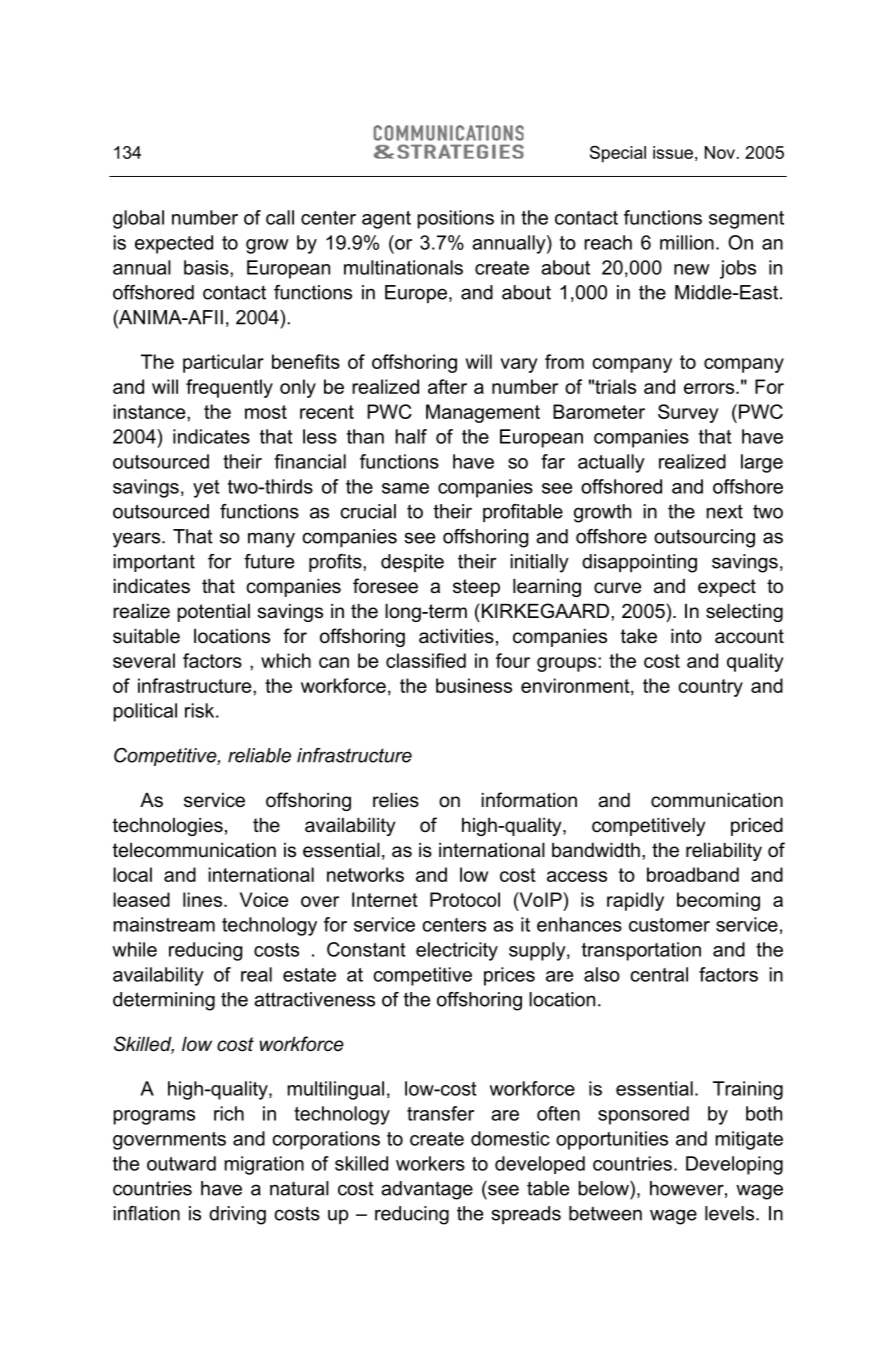 The image size is (896, 1345). Describe the element at coordinates (669, 925) in the screenshot. I see `customer` at that location.
